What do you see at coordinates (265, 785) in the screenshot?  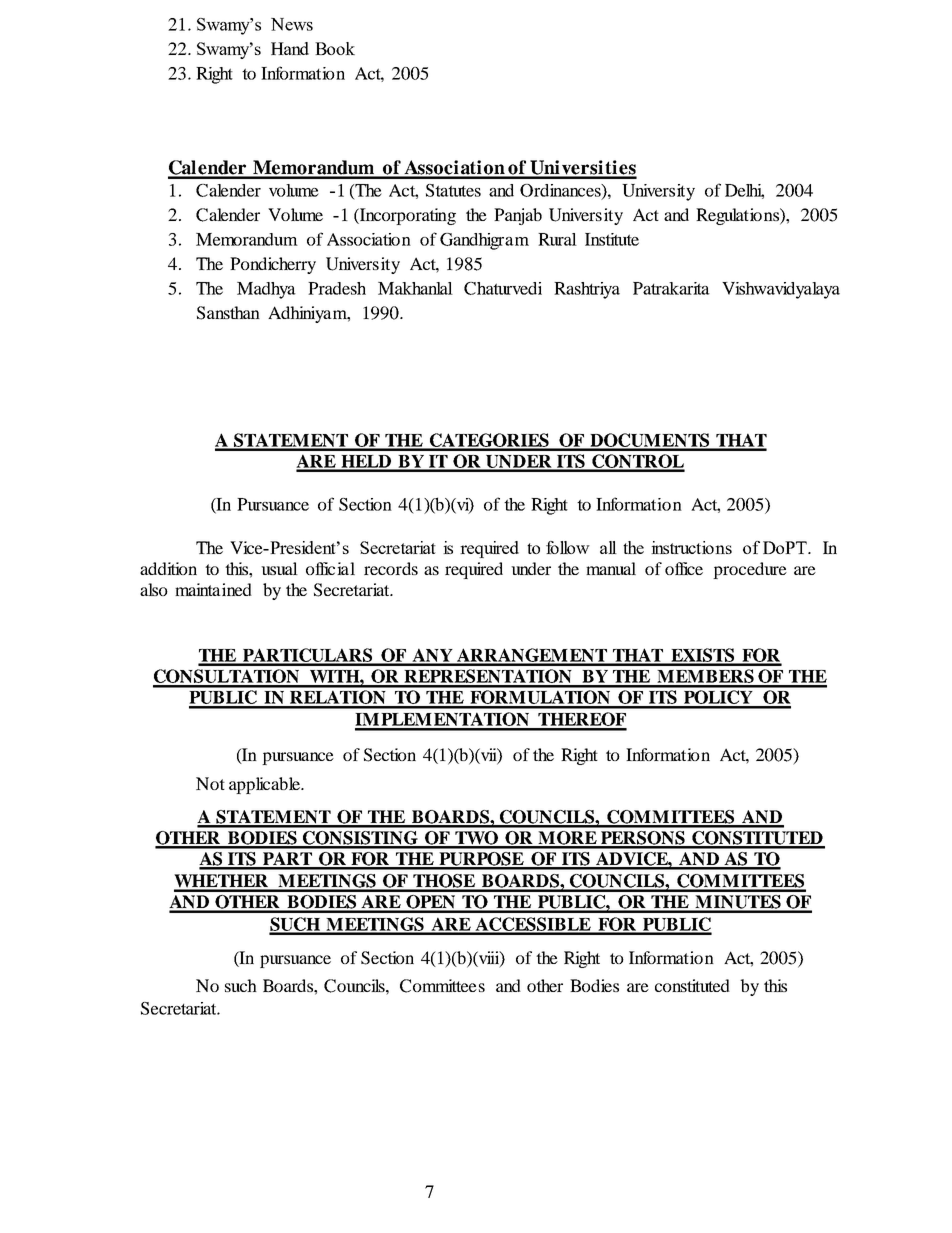 I see `applicable` at bounding box center [265, 785].
